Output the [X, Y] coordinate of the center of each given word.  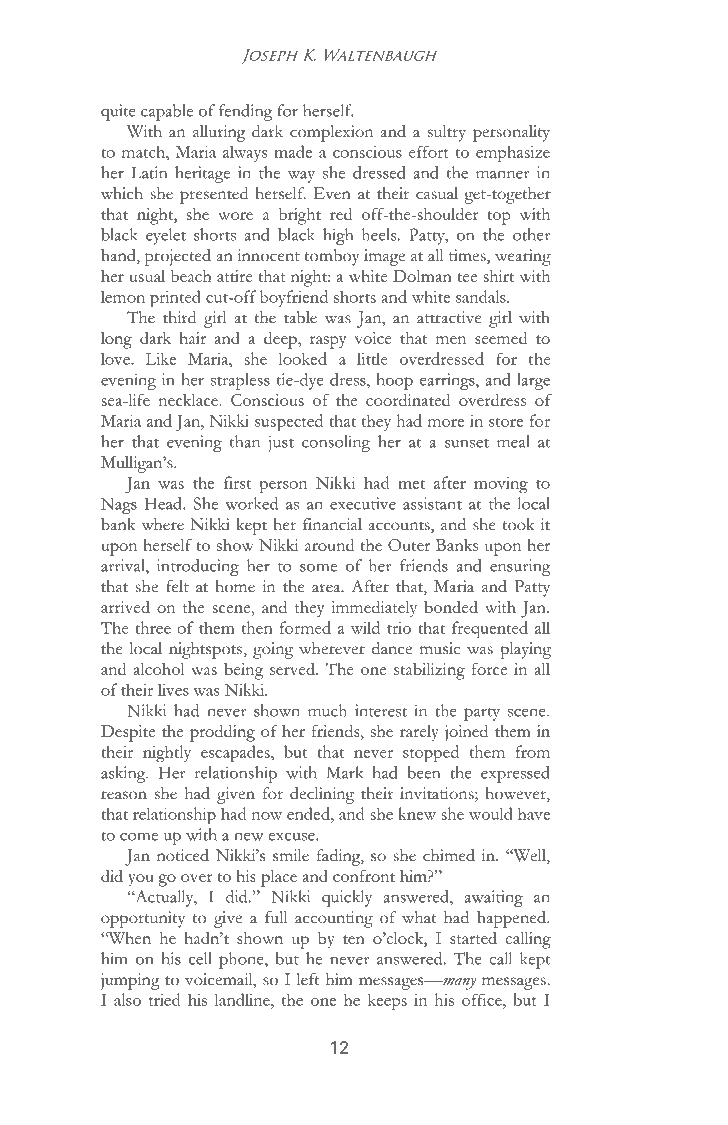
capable [167, 112]
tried [164, 999]
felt [177, 586]
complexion [331, 133]
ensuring [520, 567]
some [318, 568]
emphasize [513, 153]
